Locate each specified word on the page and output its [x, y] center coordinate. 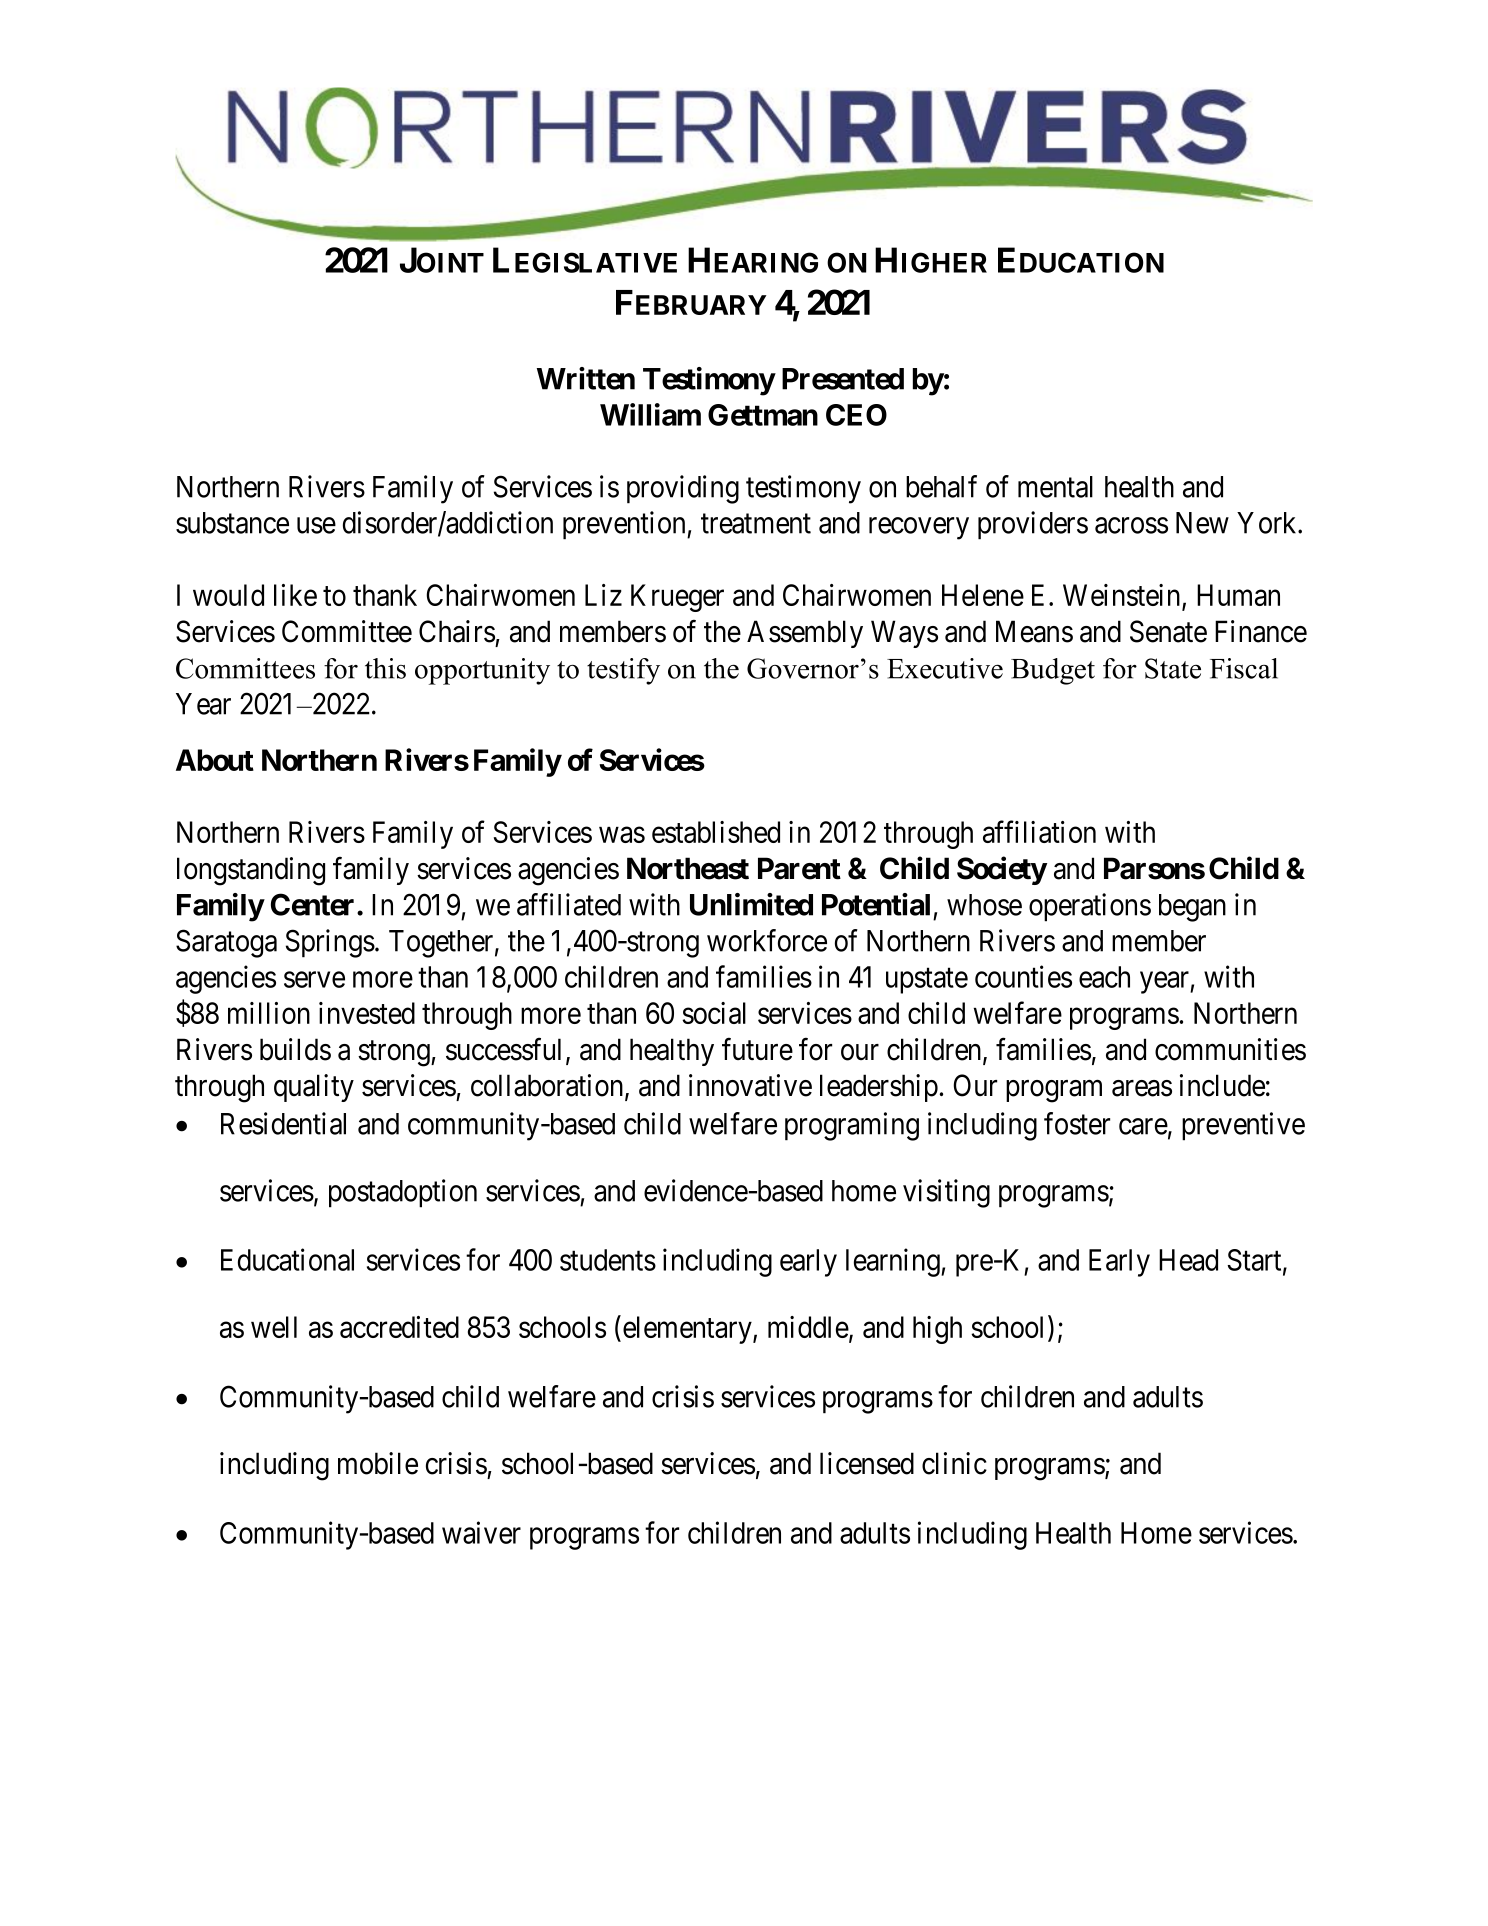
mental [1055, 487]
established [716, 832]
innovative [750, 1085]
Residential [283, 1123]
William [650, 414]
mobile [378, 1463]
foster [1077, 1123]
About [215, 760]
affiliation [1039, 831]
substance [232, 523]
